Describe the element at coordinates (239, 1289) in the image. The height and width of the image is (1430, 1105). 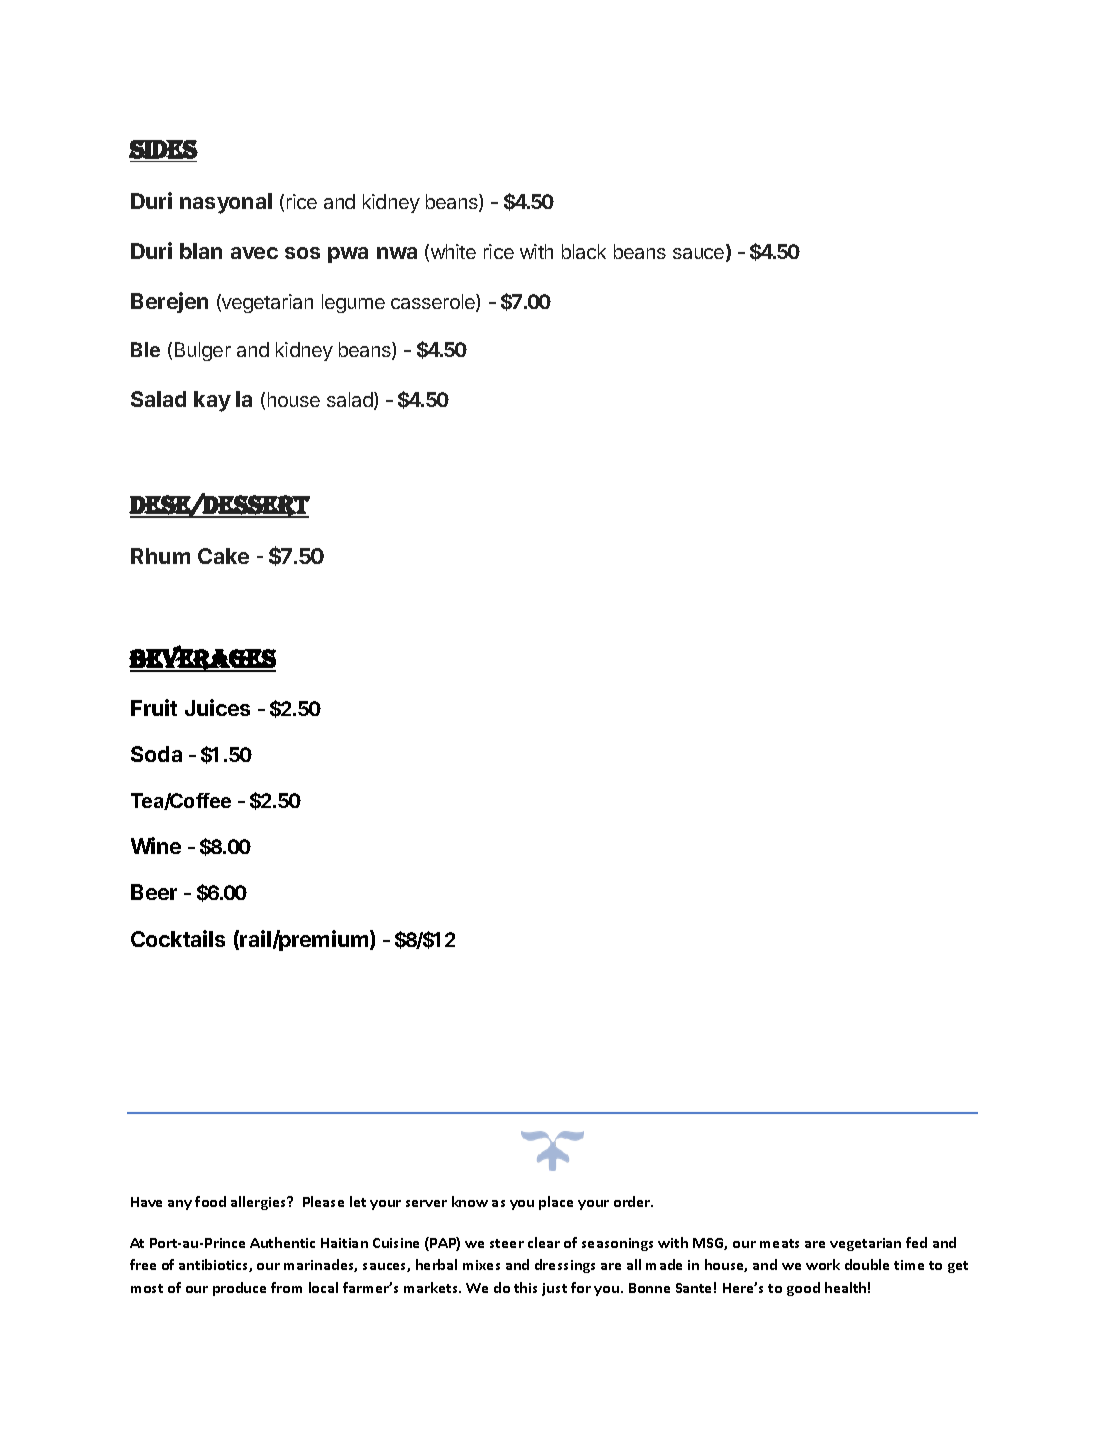
I see `produce` at that location.
